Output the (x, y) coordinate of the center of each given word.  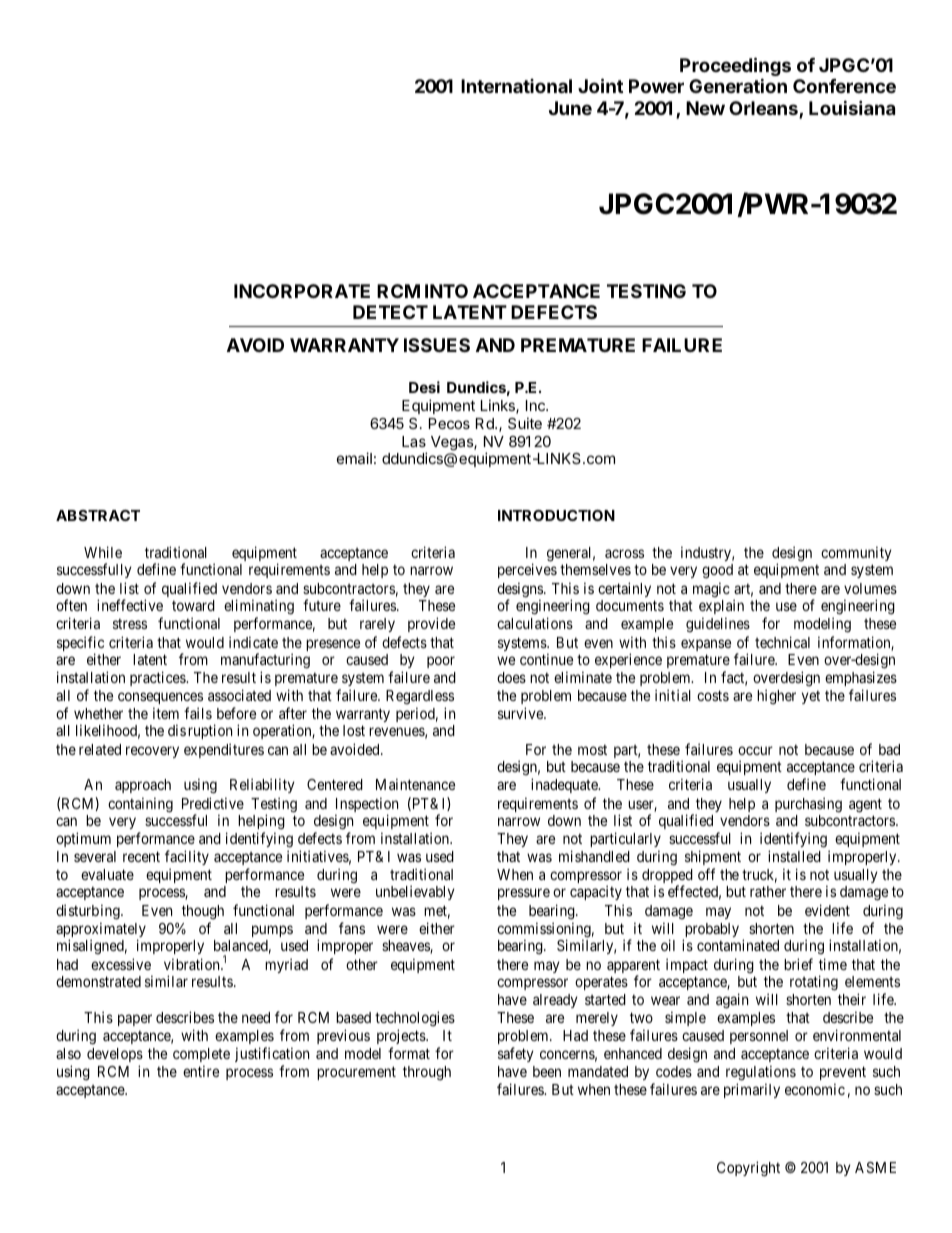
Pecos (449, 423)
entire (201, 1071)
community (856, 553)
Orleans (764, 109)
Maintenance (415, 784)
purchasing (808, 805)
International (516, 86)
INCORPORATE (302, 291)
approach (143, 786)
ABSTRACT (98, 515)
